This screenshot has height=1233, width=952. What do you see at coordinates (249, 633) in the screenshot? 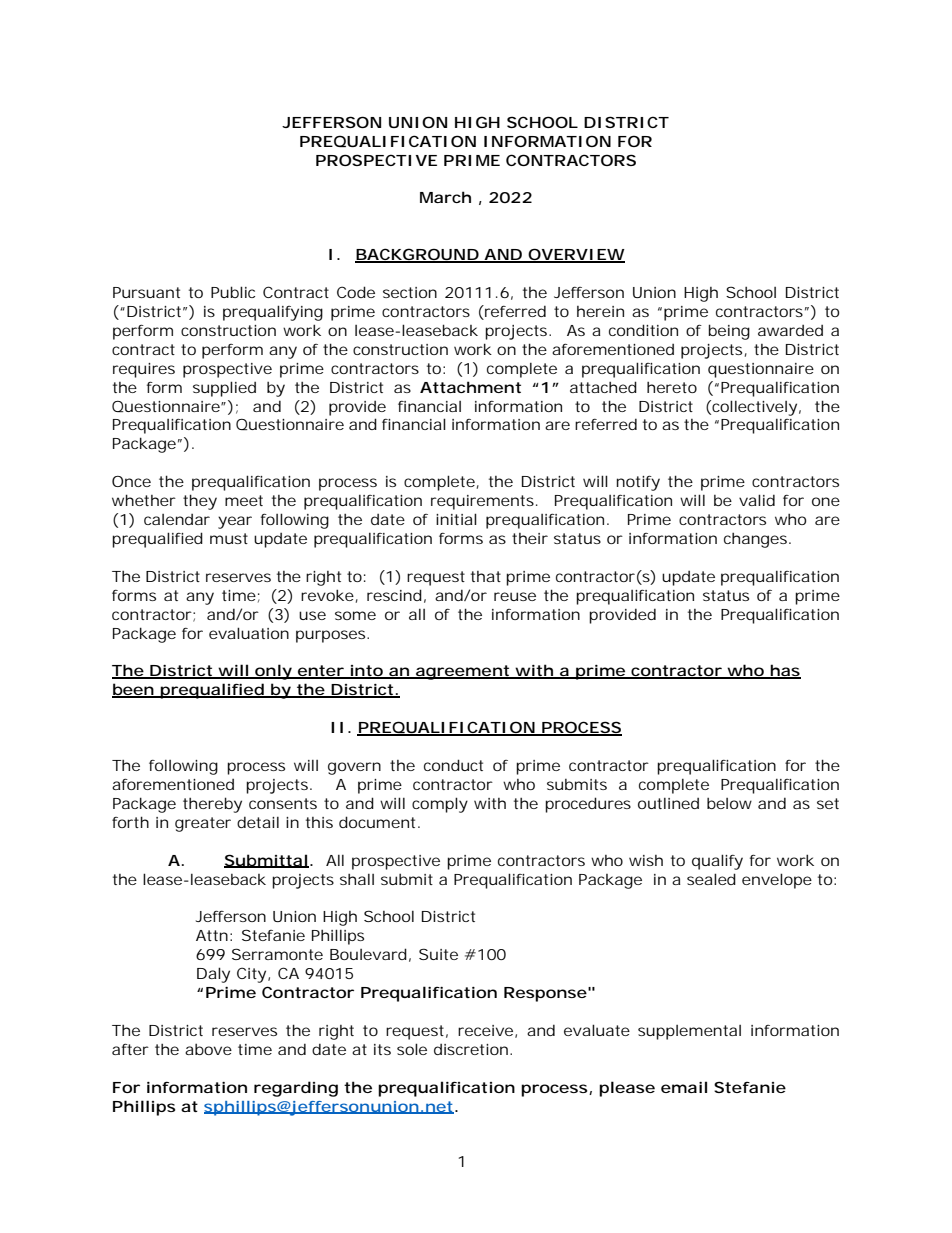
I see `evaluation` at bounding box center [249, 633].
